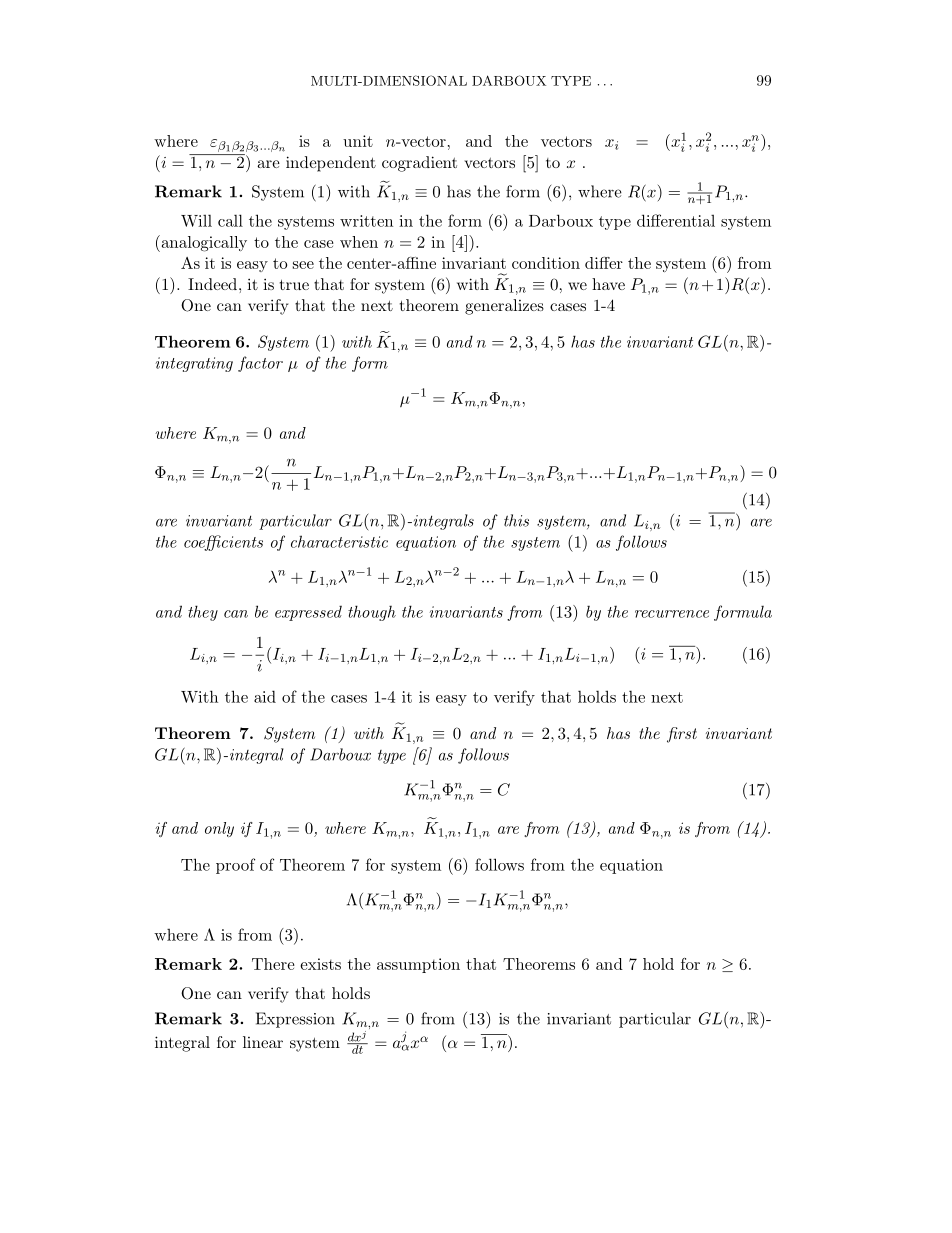  Describe the element at coordinates (331, 164) in the image. I see `independent` at that location.
